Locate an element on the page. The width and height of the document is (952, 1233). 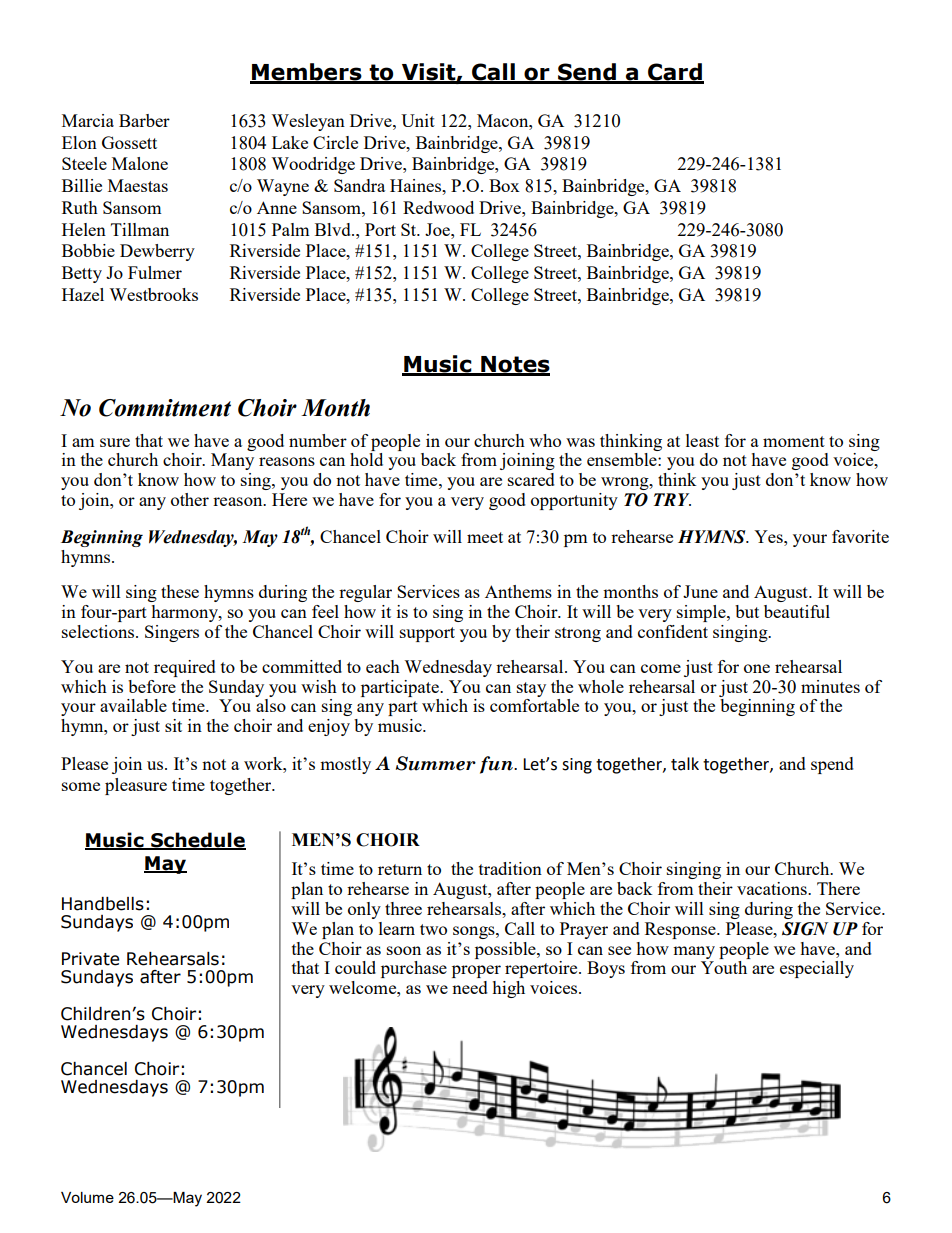
Notes is located at coordinates (514, 365).
